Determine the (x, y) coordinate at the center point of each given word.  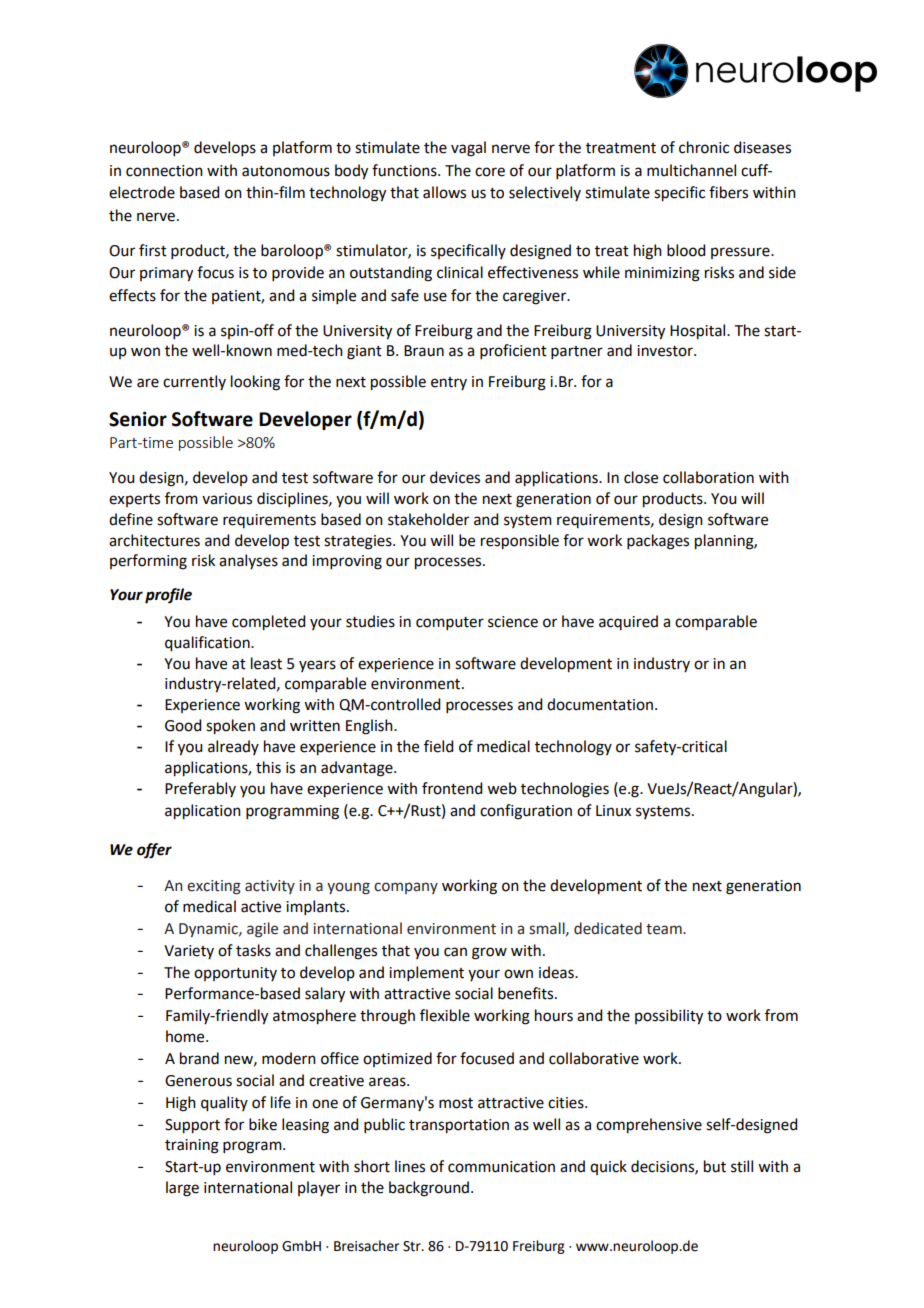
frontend (452, 788)
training (192, 1146)
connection (164, 171)
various (227, 499)
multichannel (691, 170)
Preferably (200, 789)
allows (444, 192)
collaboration (708, 477)
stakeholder (428, 519)
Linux (613, 811)
